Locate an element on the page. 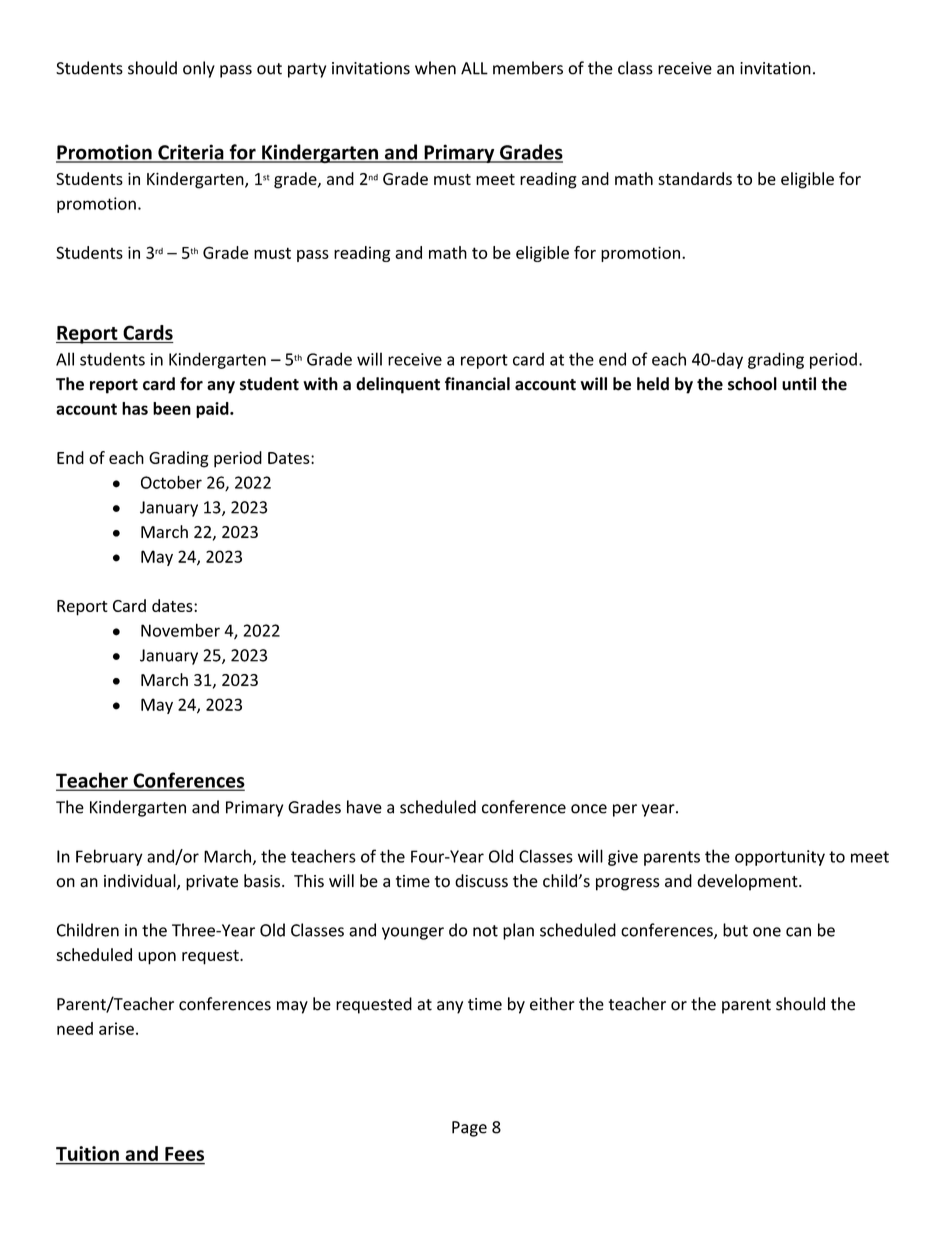 Image resolution: width=952 pixels, height=1233 pixels. delinquent is located at coordinates (398, 385).
